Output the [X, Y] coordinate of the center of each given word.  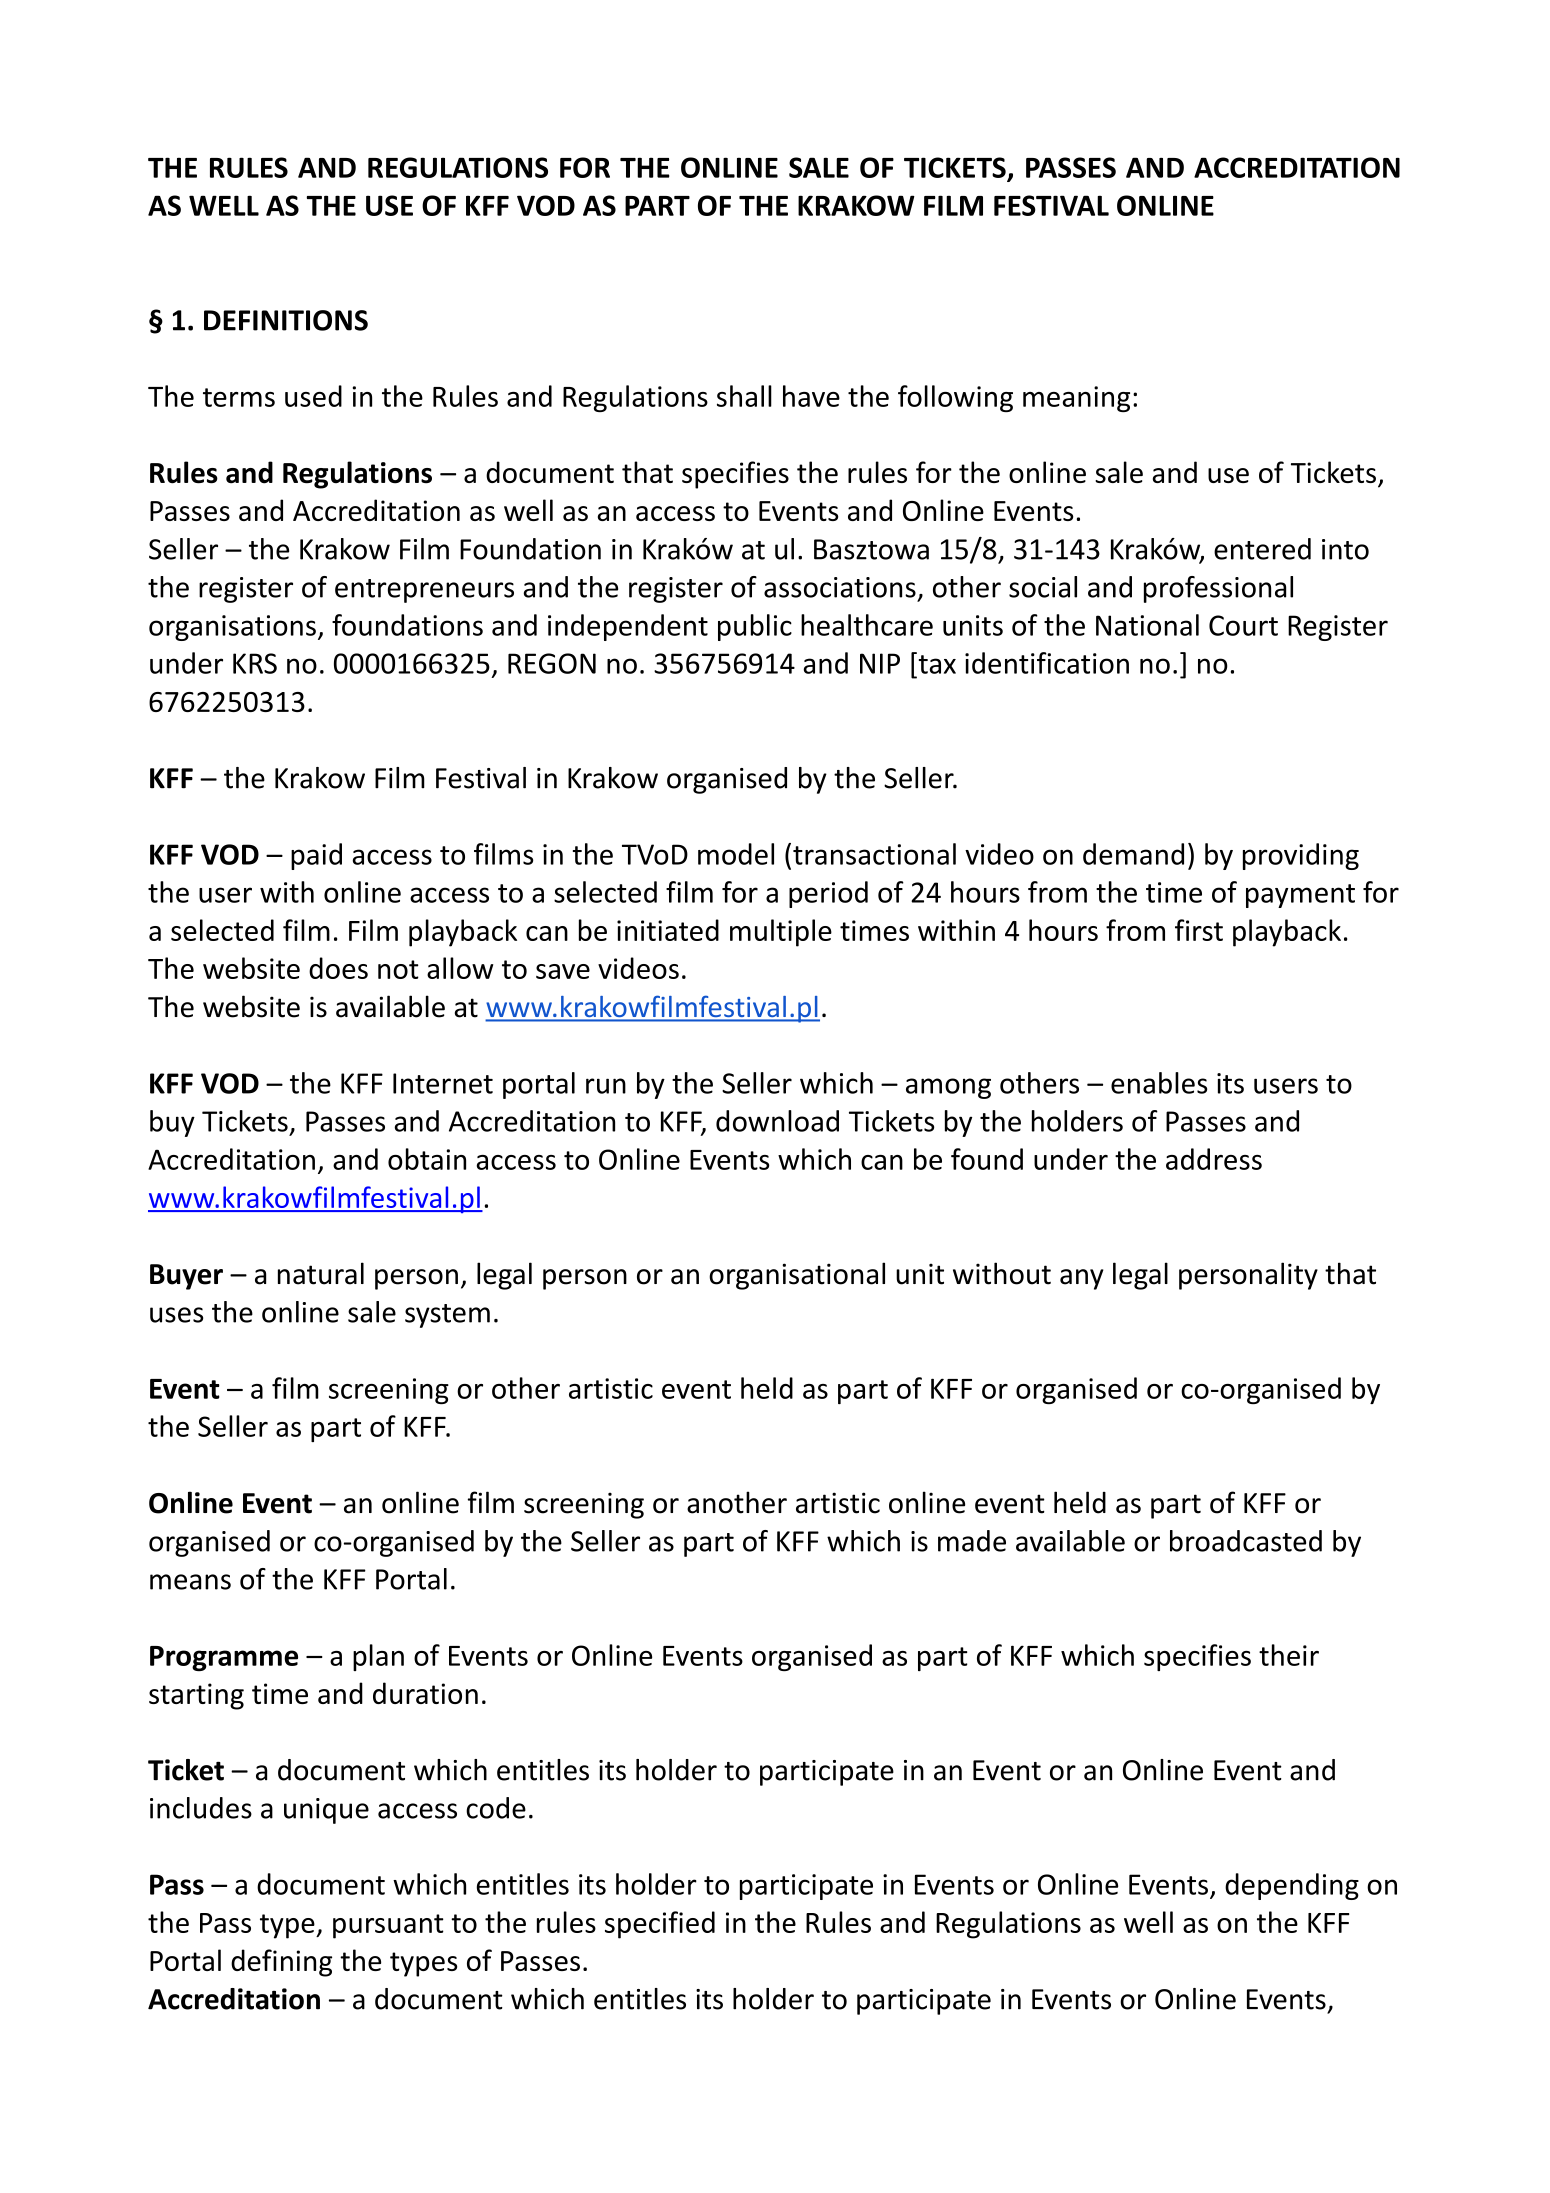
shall [744, 396]
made [972, 1541]
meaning [1076, 399]
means [190, 1582]
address [1214, 1159]
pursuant [388, 1926]
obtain [427, 1159]
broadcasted [1246, 1541]
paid [316, 856]
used [313, 396]
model [736, 854]
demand [1133, 854]
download [777, 1121]
